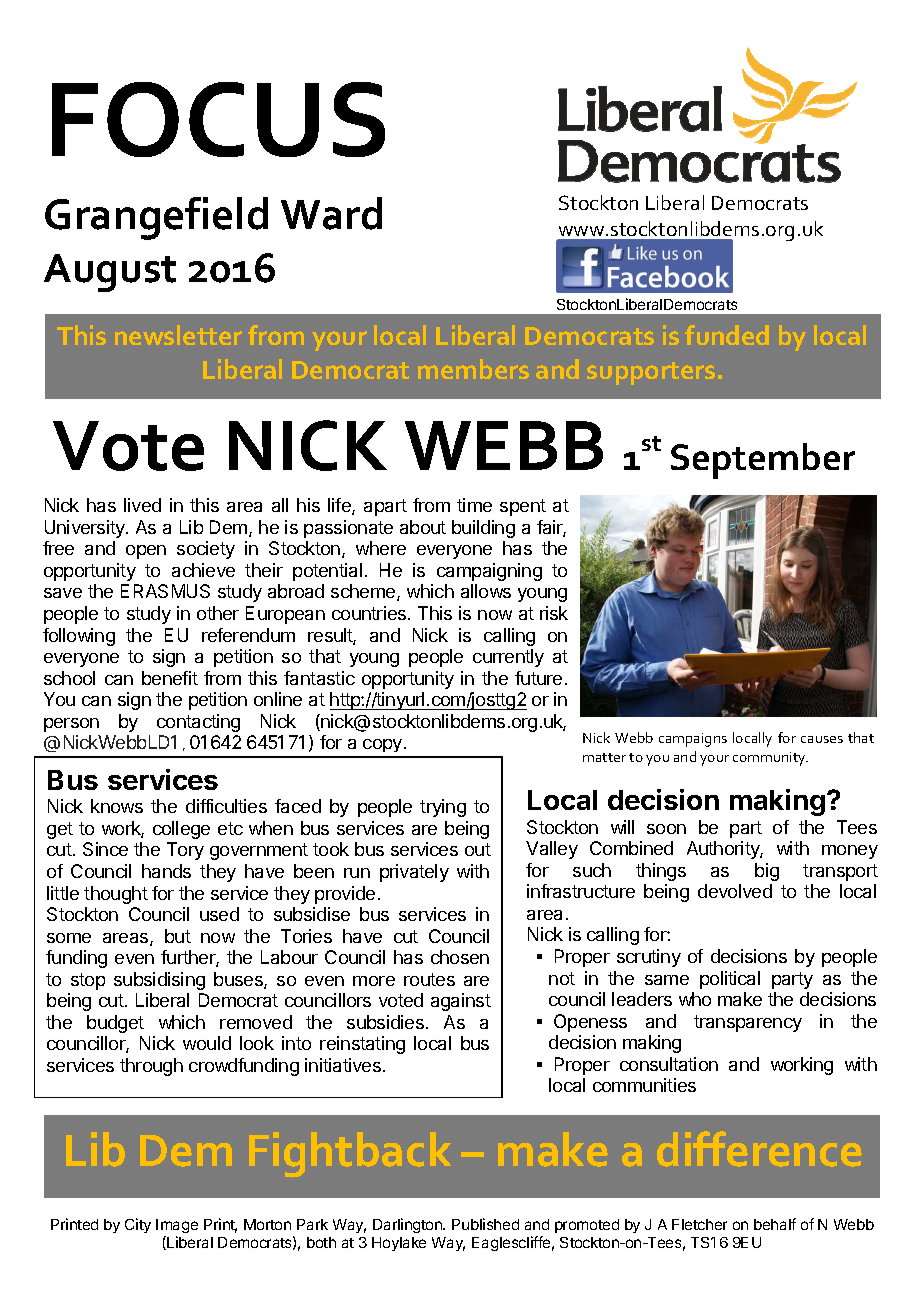  Describe the element at coordinates (142, 505) in the page. I see `lived` at that location.
